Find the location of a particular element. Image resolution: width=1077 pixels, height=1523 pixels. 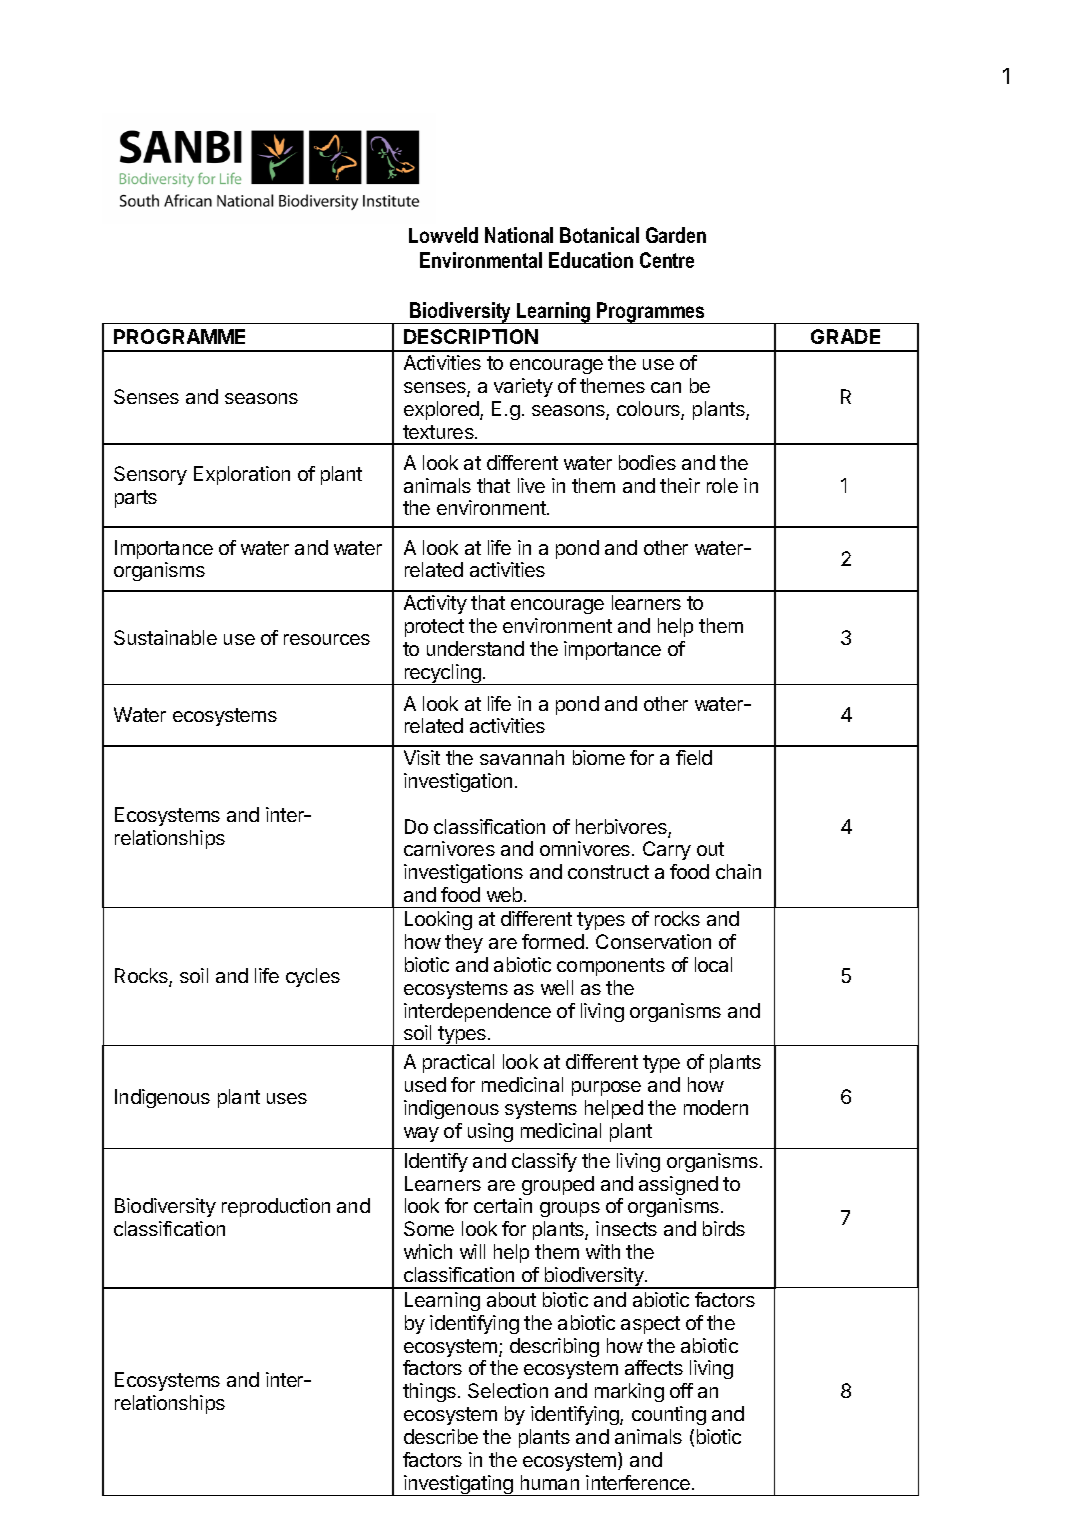

counting is located at coordinates (669, 1415).
